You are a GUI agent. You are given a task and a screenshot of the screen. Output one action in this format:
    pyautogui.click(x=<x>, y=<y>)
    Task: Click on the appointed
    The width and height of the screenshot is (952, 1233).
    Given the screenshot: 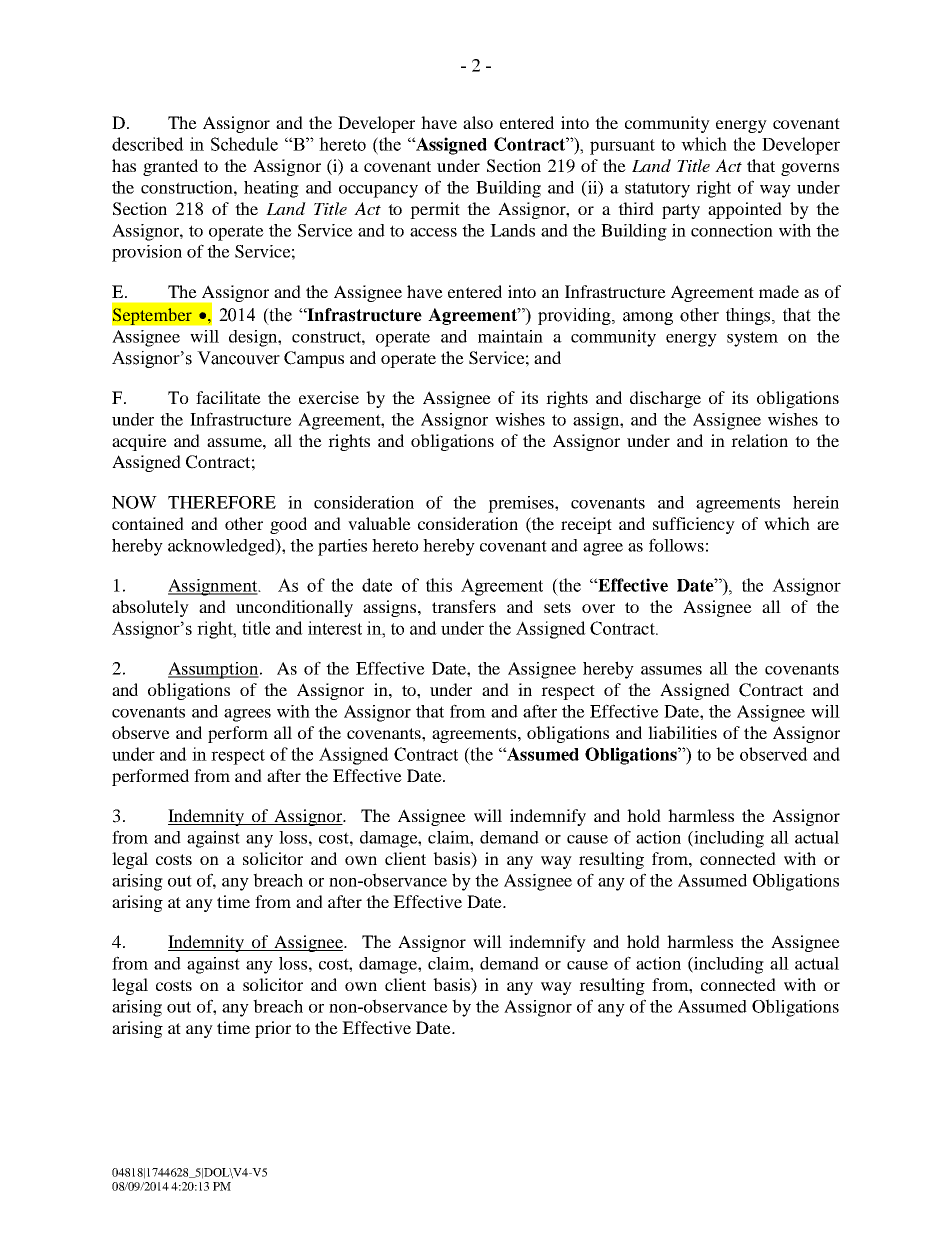 What is the action you would take?
    pyautogui.click(x=745, y=210)
